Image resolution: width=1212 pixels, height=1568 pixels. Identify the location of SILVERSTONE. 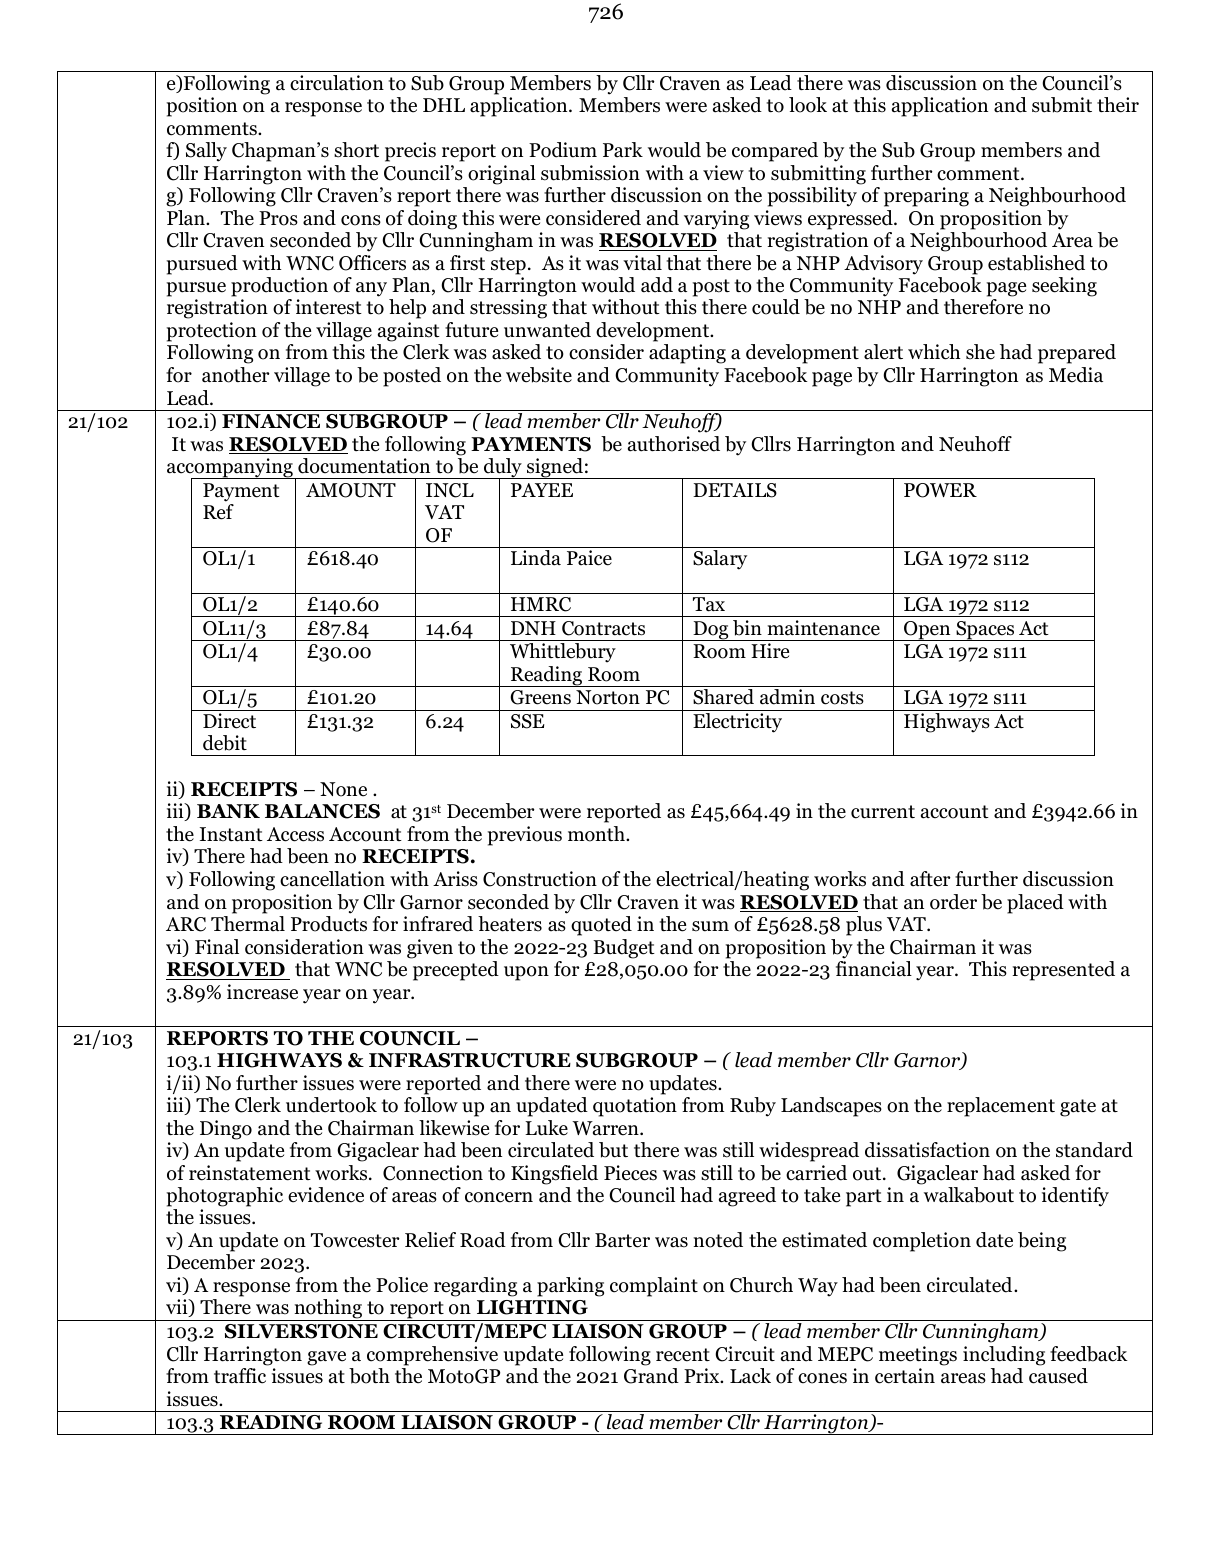
(301, 1331).
